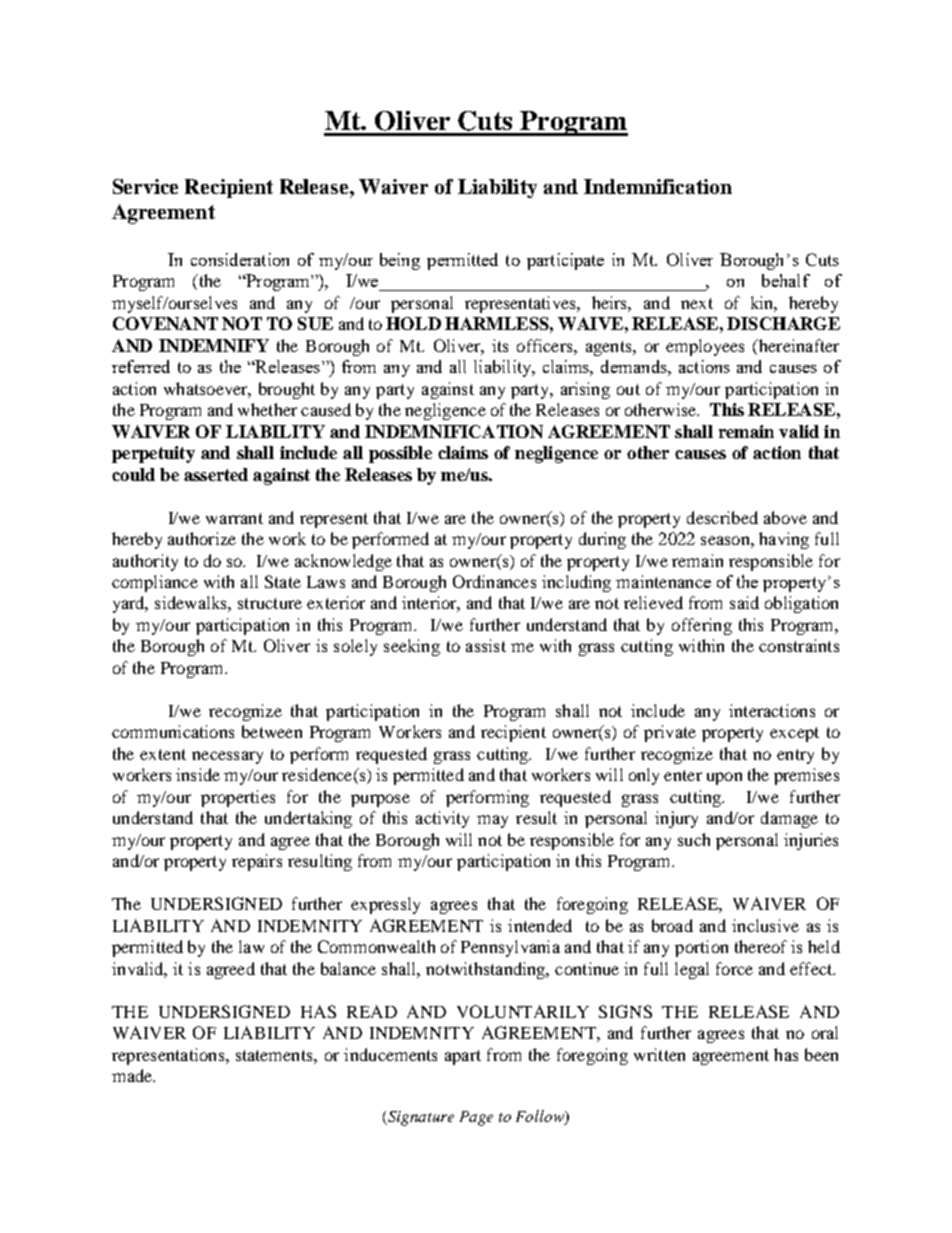  Describe the element at coordinates (786, 280) in the document. I see `behalf` at that location.
